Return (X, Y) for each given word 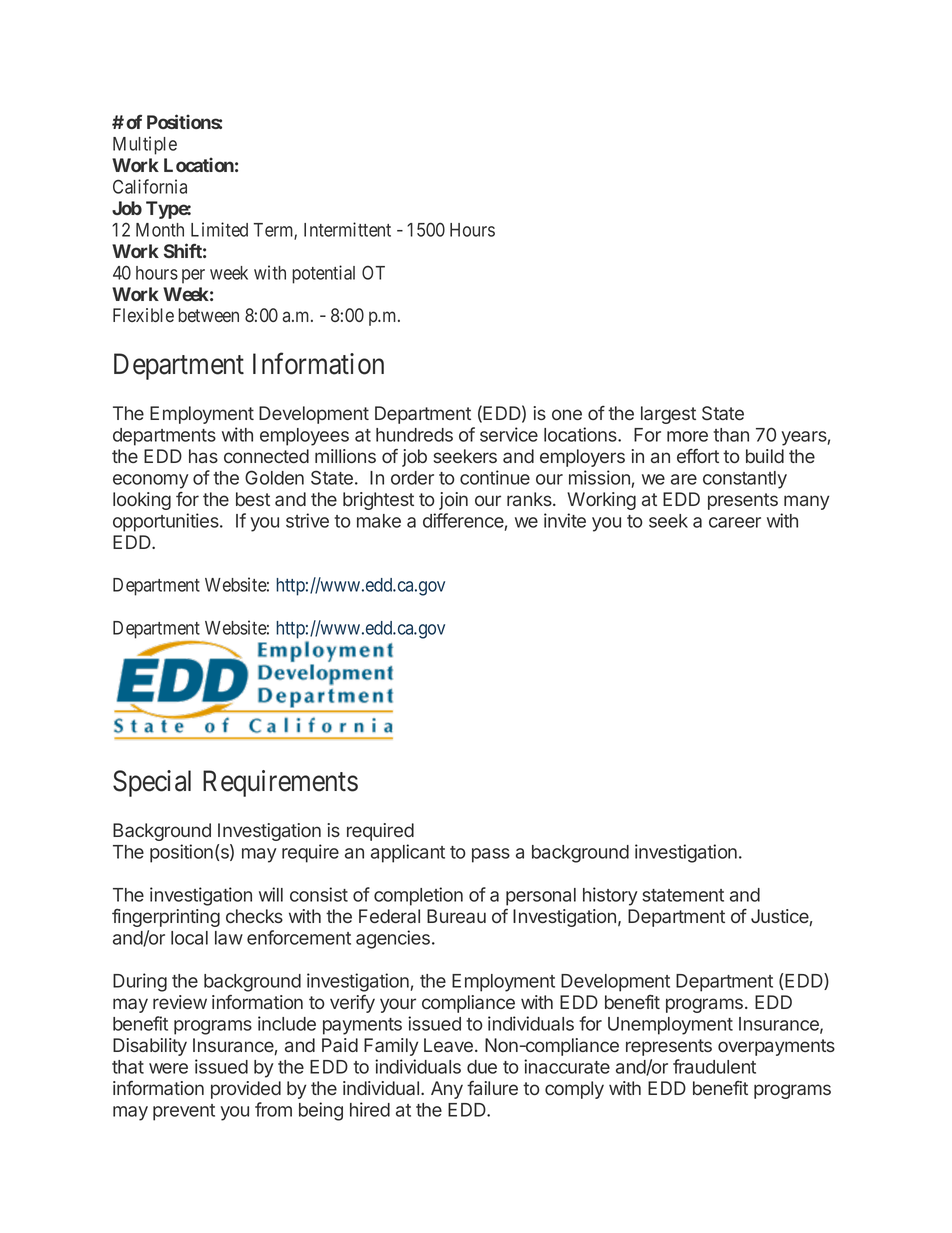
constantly (745, 480)
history (610, 896)
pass (491, 855)
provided (246, 1090)
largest (668, 415)
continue (495, 477)
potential (323, 274)
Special (152, 783)
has (203, 456)
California (150, 186)
